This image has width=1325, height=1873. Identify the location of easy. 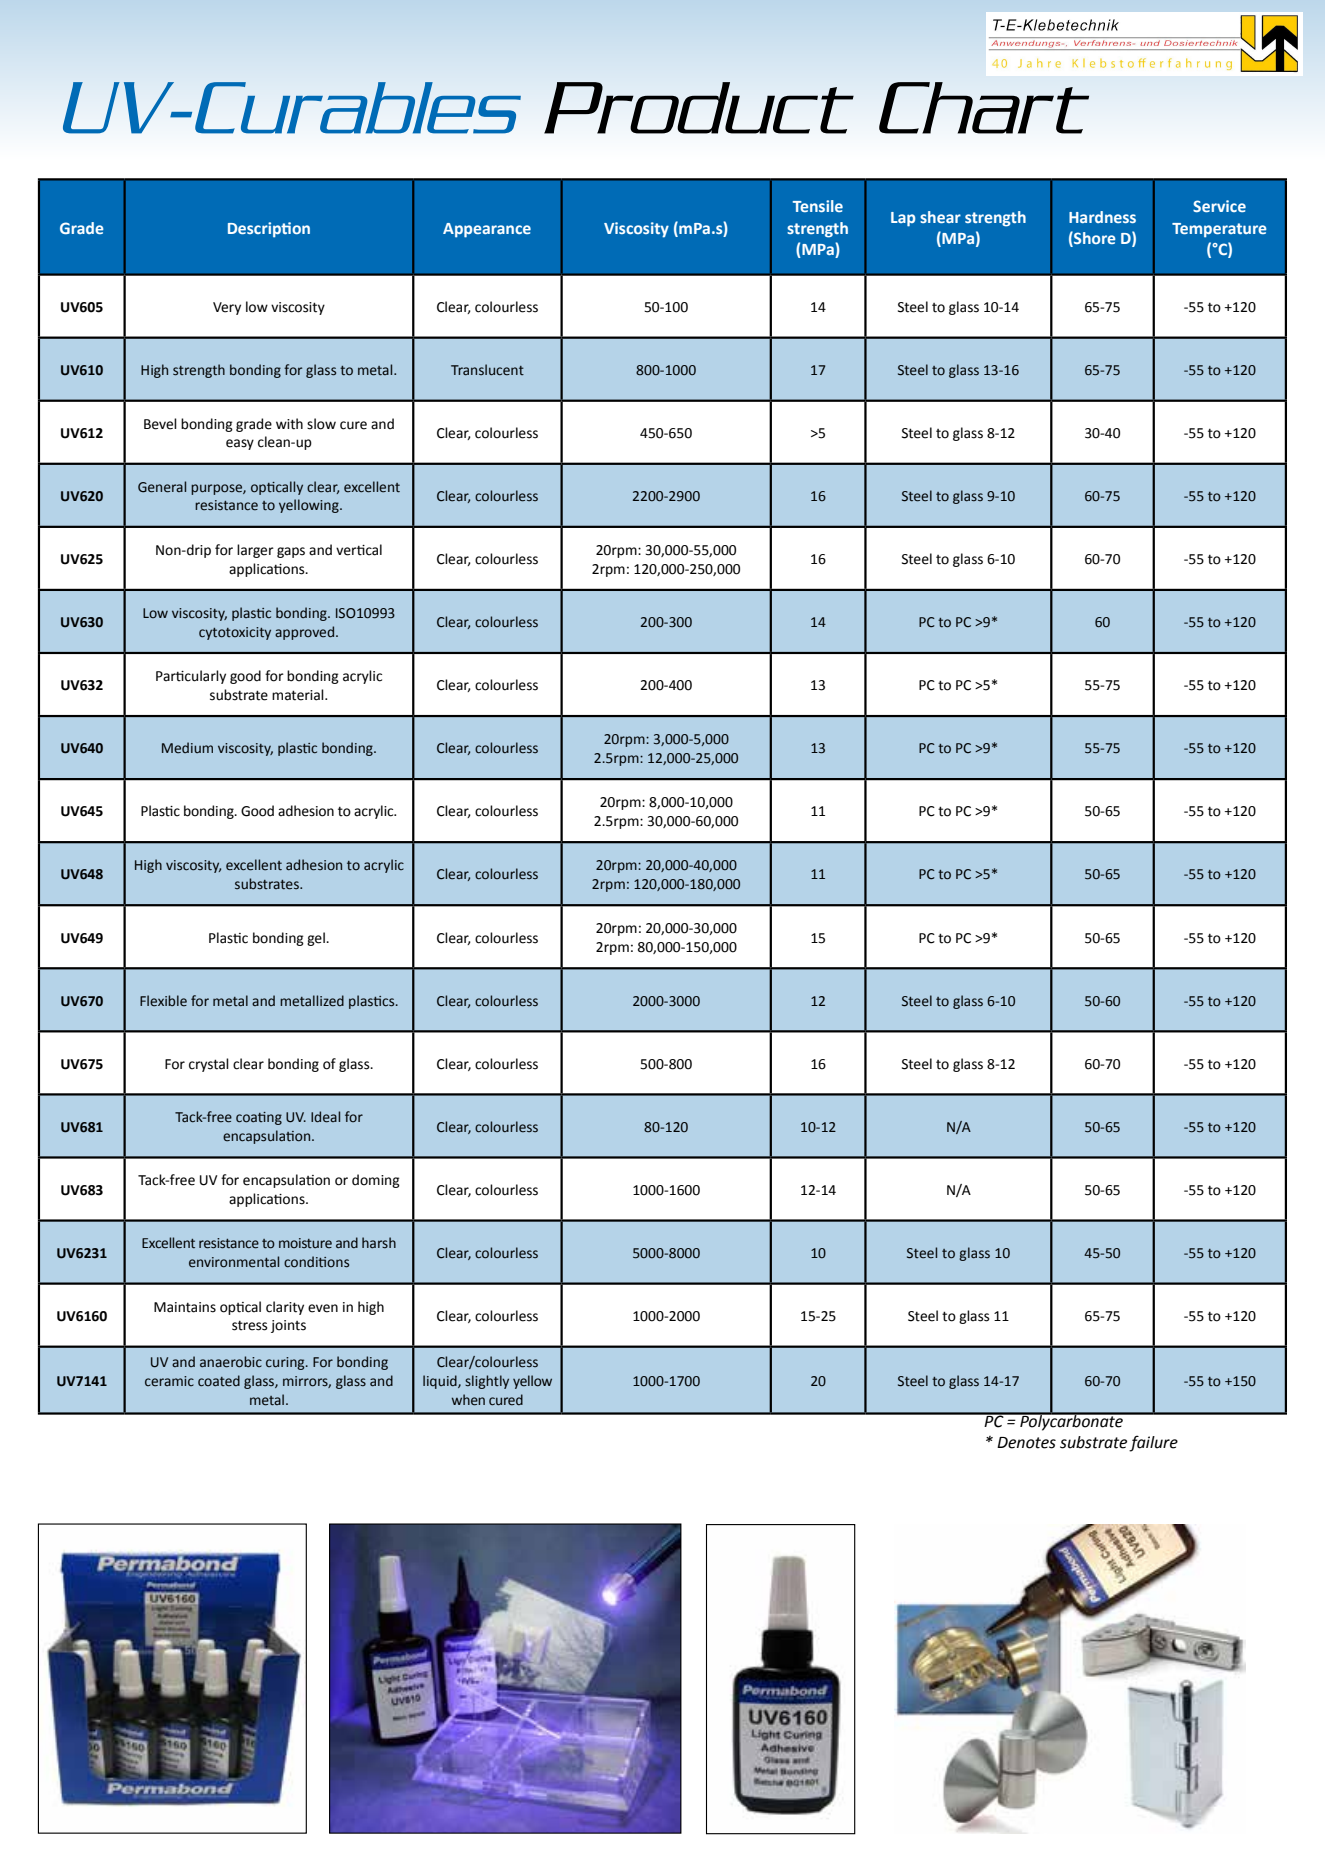
(240, 444).
